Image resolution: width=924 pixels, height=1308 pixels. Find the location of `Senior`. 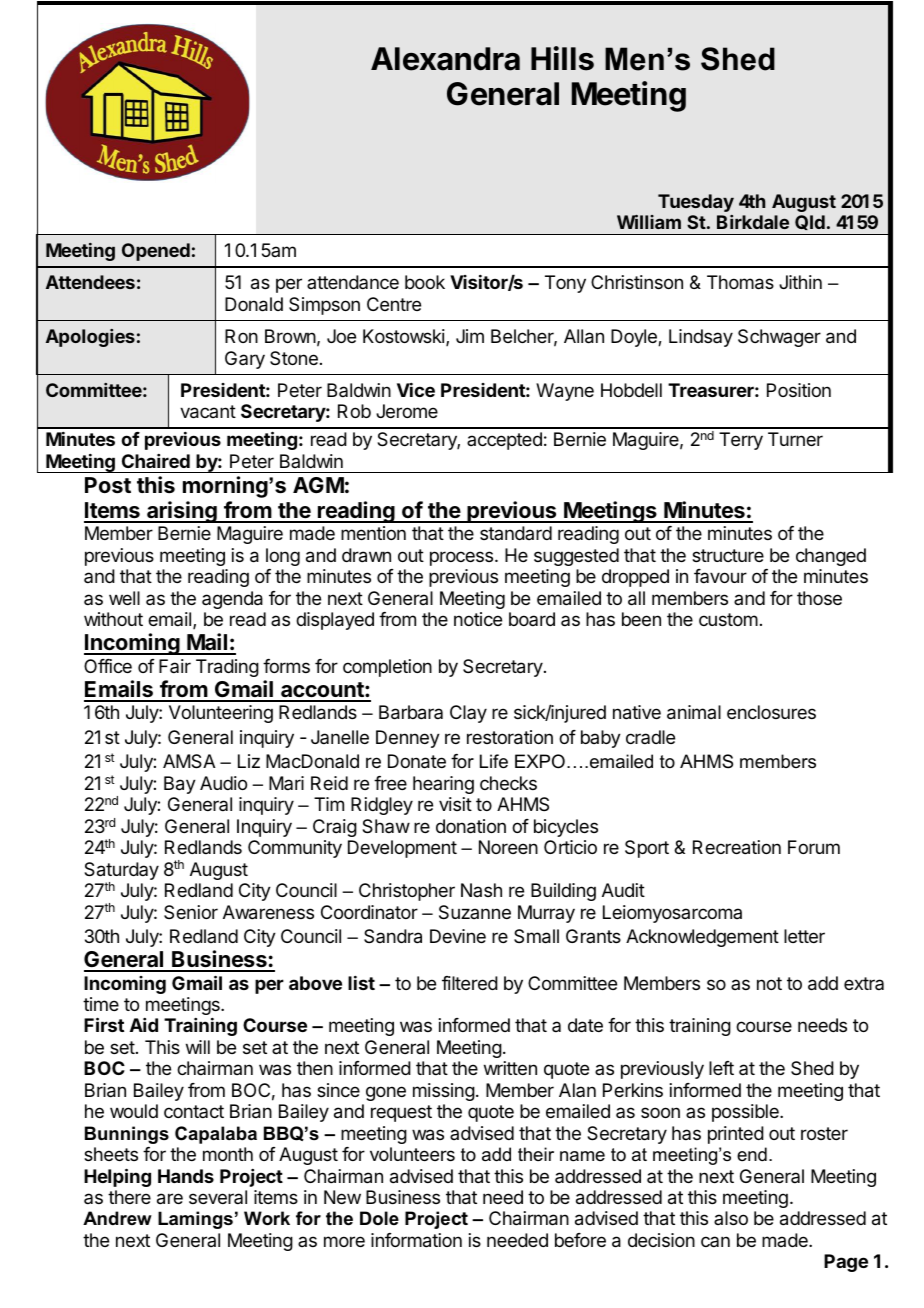

Senior is located at coordinates (191, 912).
